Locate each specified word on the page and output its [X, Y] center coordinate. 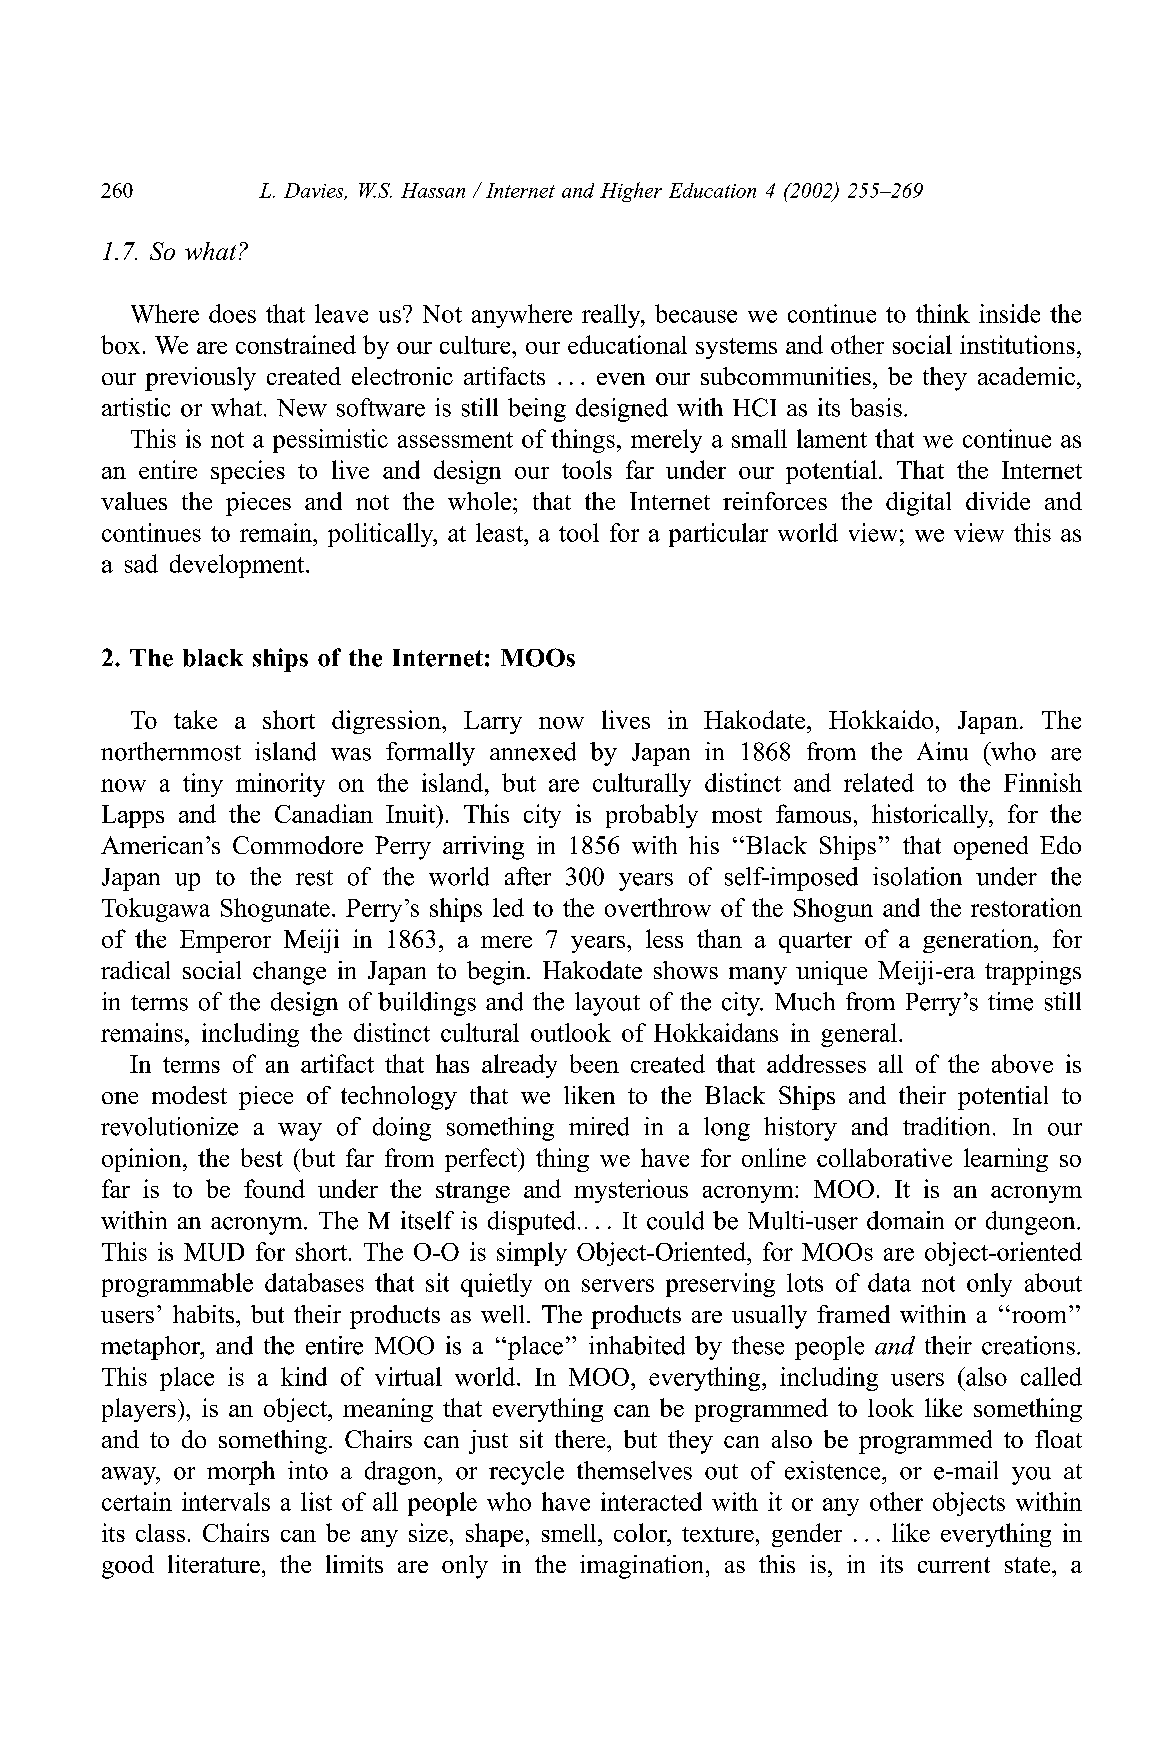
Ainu [942, 751]
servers [618, 1285]
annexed [533, 751]
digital [918, 504]
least [500, 532]
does [232, 313]
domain [905, 1220]
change [289, 973]
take [195, 719]
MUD [214, 1252]
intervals [226, 1501]
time [1010, 1001]
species [248, 472]
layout [607, 1004]
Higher [631, 192]
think [943, 313]
